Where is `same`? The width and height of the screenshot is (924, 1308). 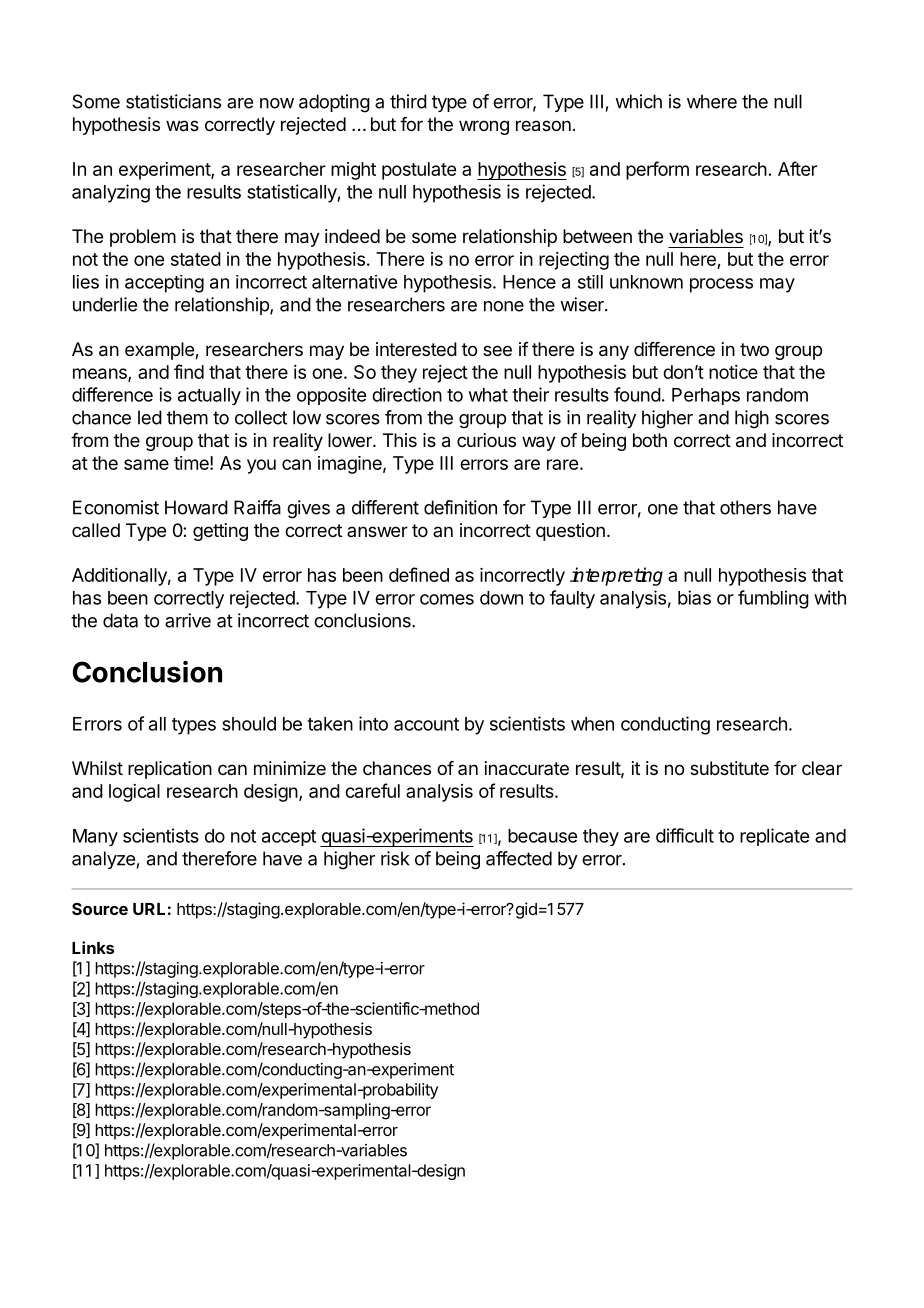 same is located at coordinates (146, 464).
